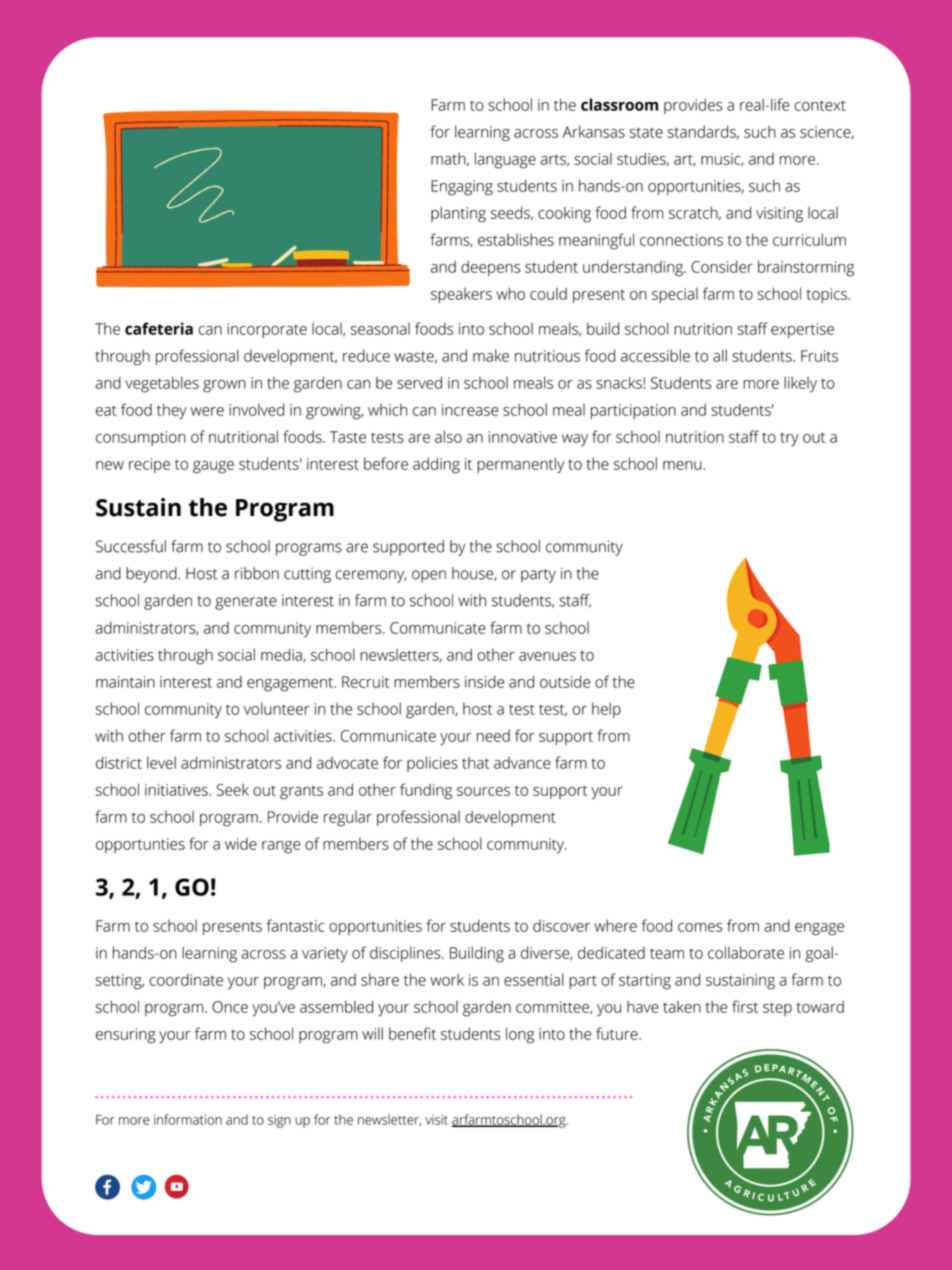 This document has width=952, height=1270. Describe the element at coordinates (246, 603) in the document. I see `generate` at that location.
